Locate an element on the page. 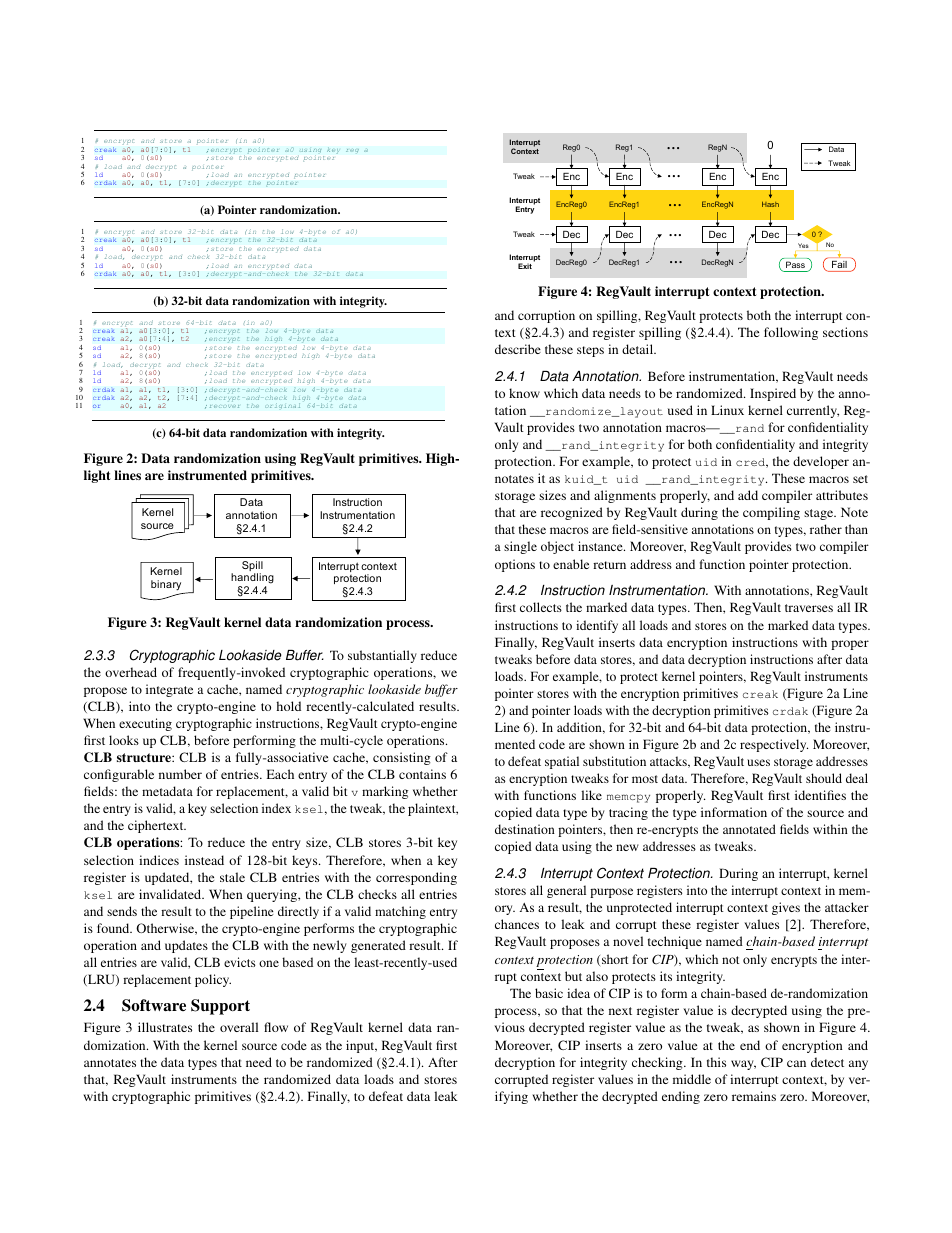 Image resolution: width=952 pixels, height=1233 pixels. Yes is located at coordinates (803, 245).
